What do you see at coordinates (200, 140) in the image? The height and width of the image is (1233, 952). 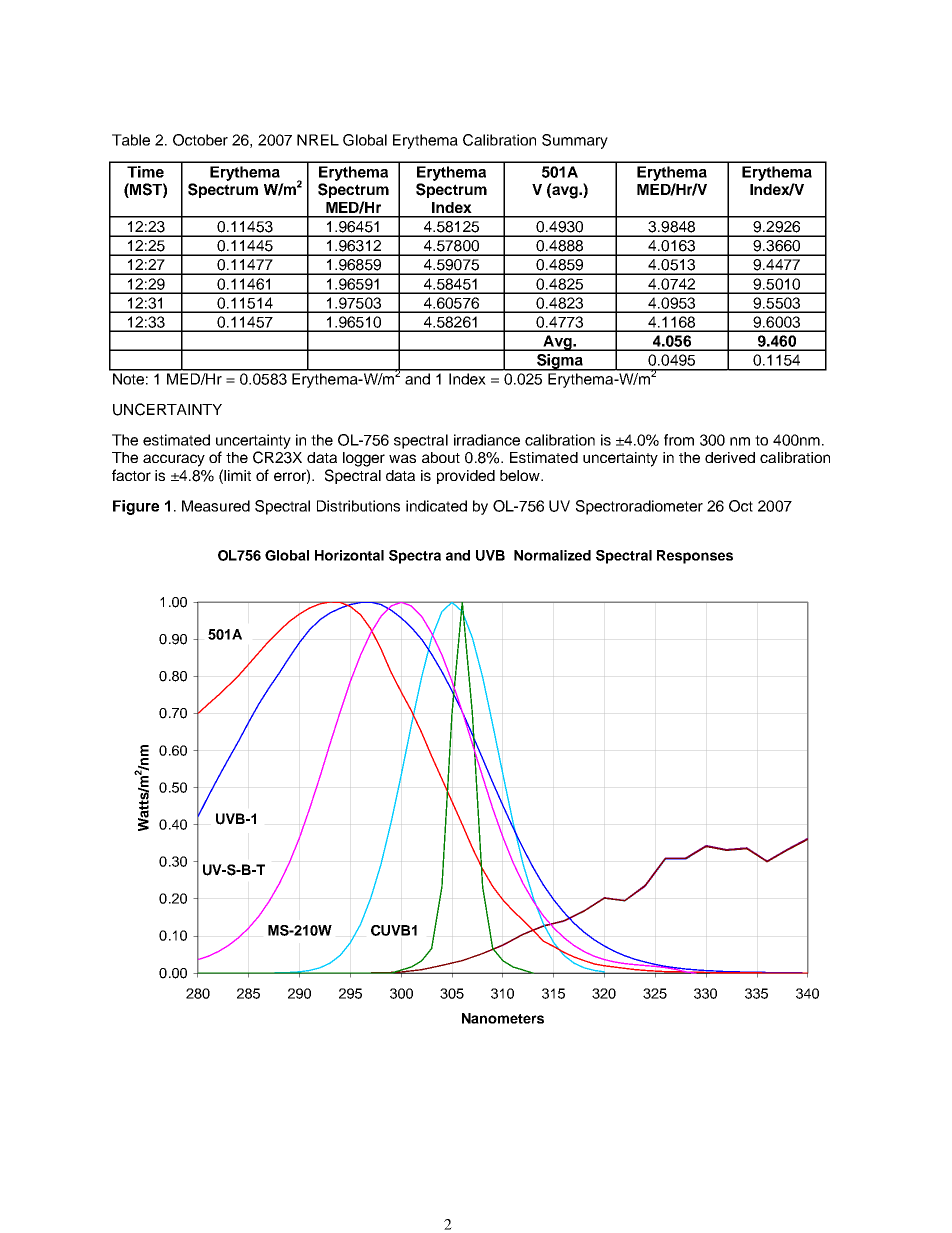 I see `October` at bounding box center [200, 140].
